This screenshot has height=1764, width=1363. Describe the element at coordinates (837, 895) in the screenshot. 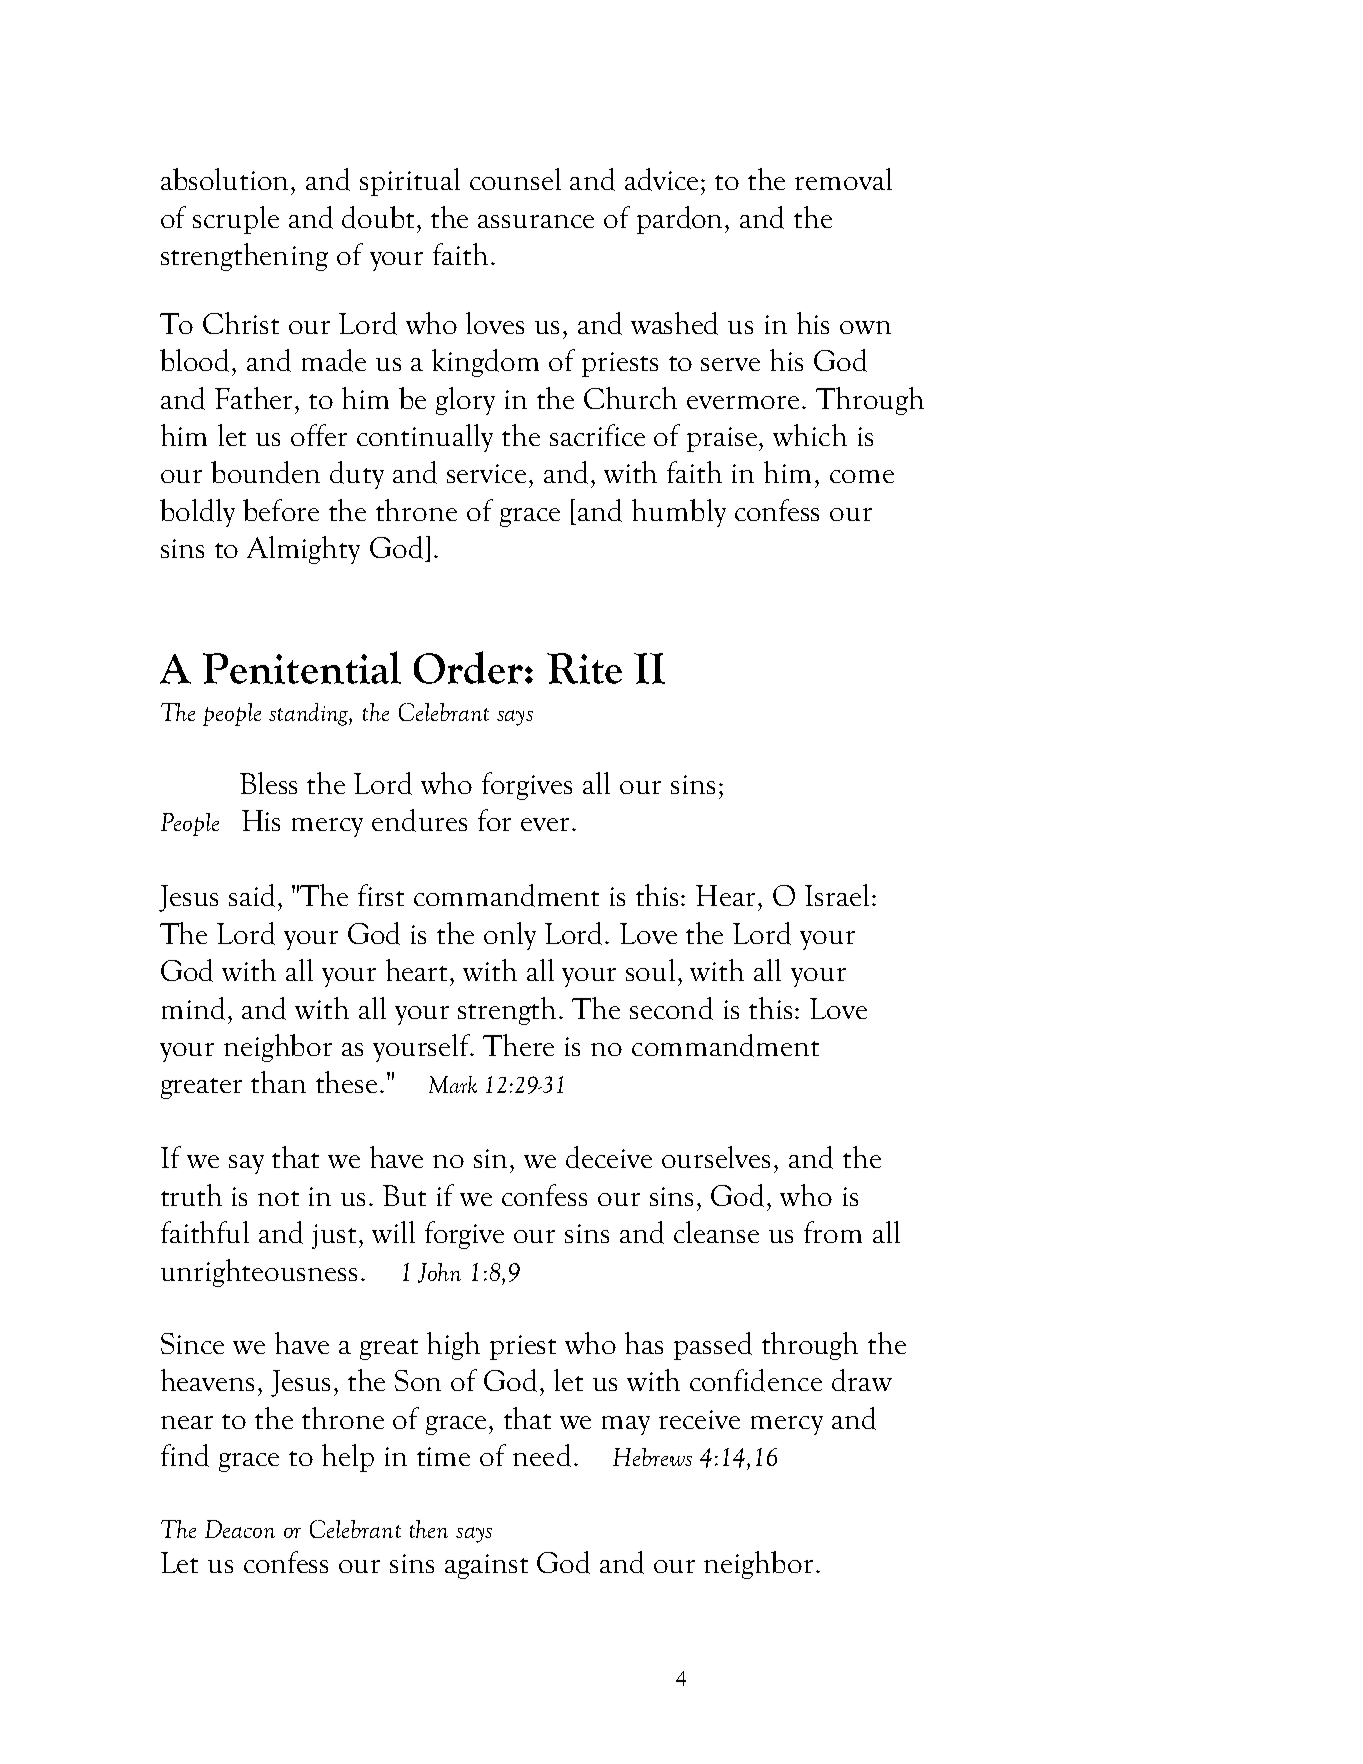

I see `Israel` at that location.
